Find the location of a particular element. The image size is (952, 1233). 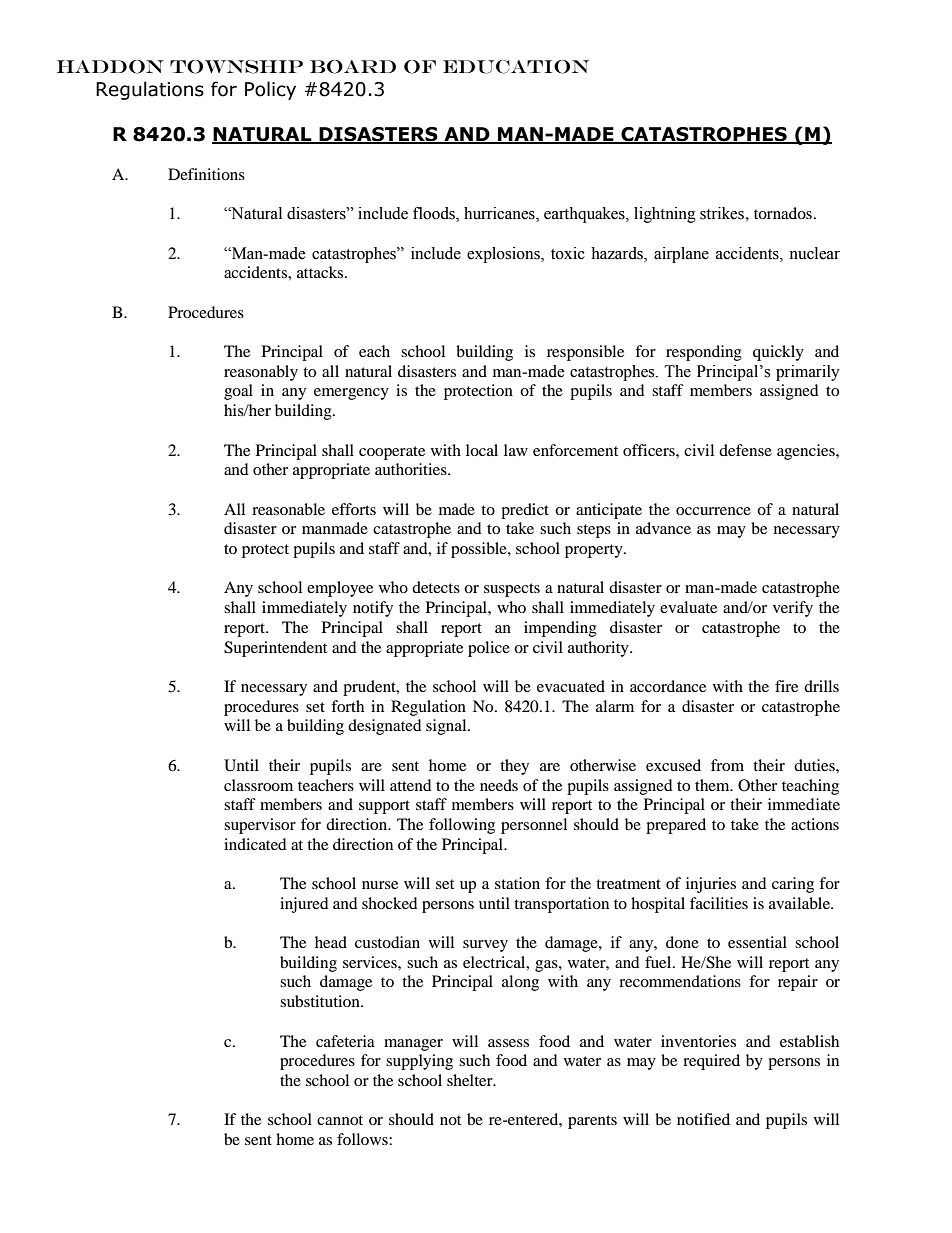

facilities is located at coordinates (719, 903).
